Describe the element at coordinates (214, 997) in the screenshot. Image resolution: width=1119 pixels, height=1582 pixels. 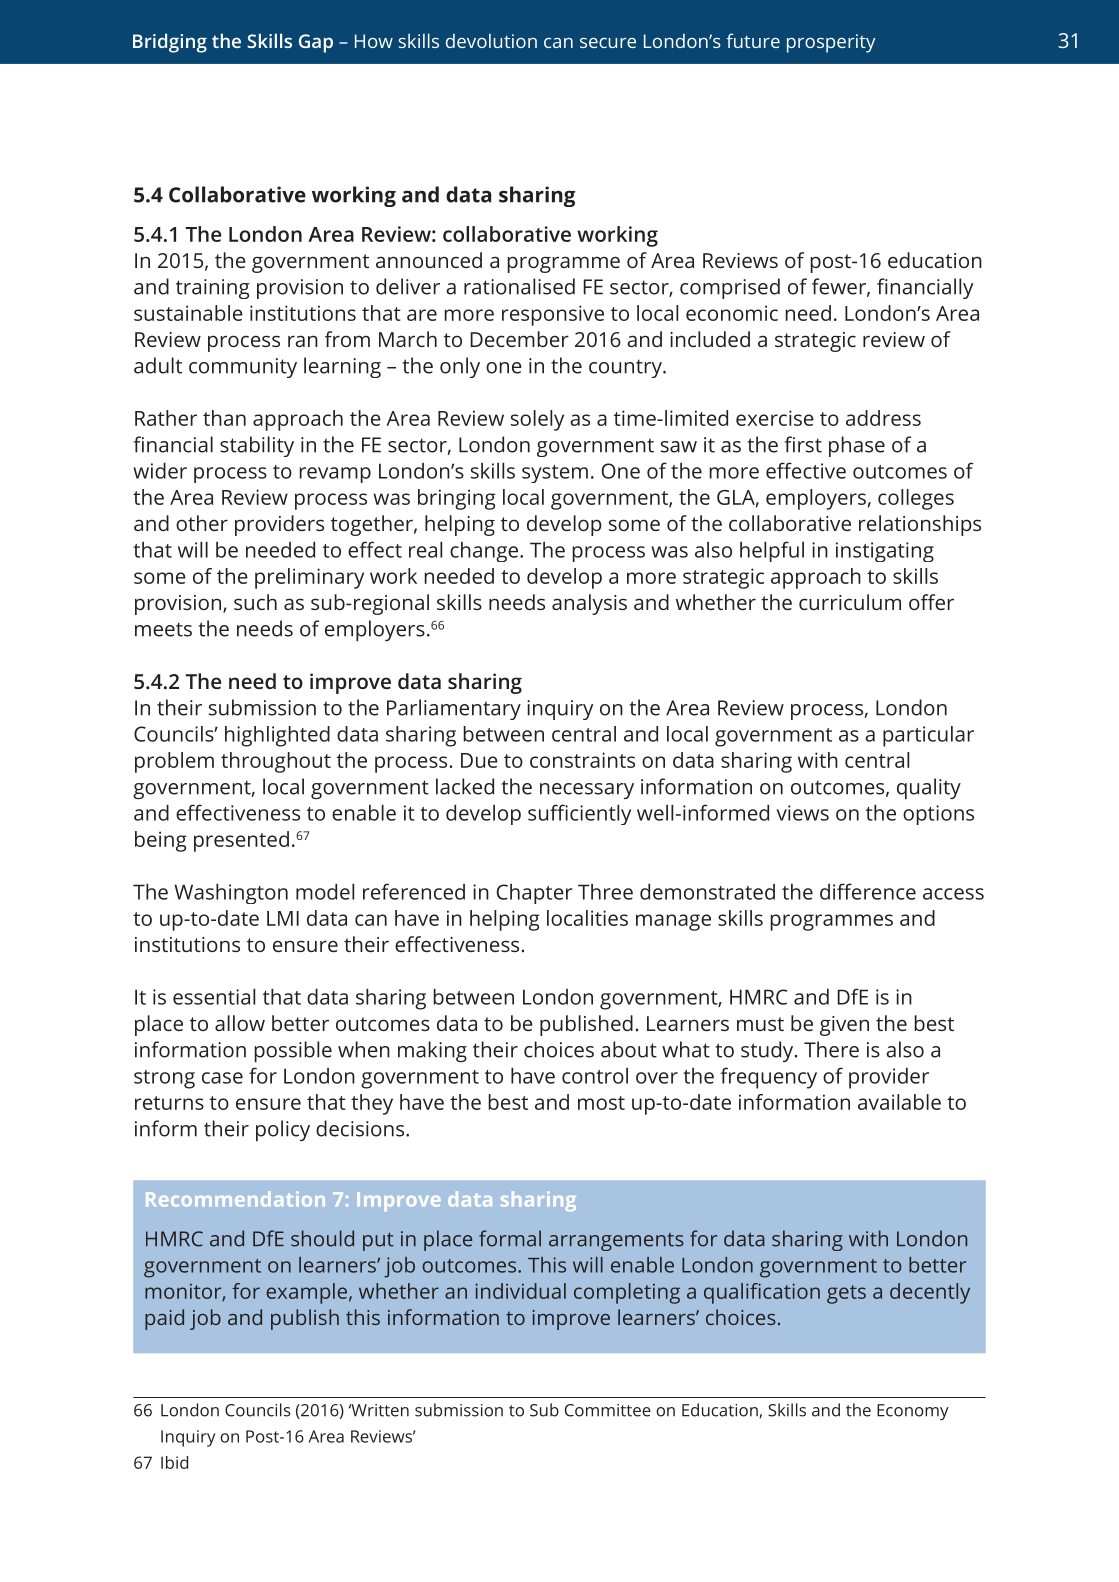
I see `essential` at that location.
